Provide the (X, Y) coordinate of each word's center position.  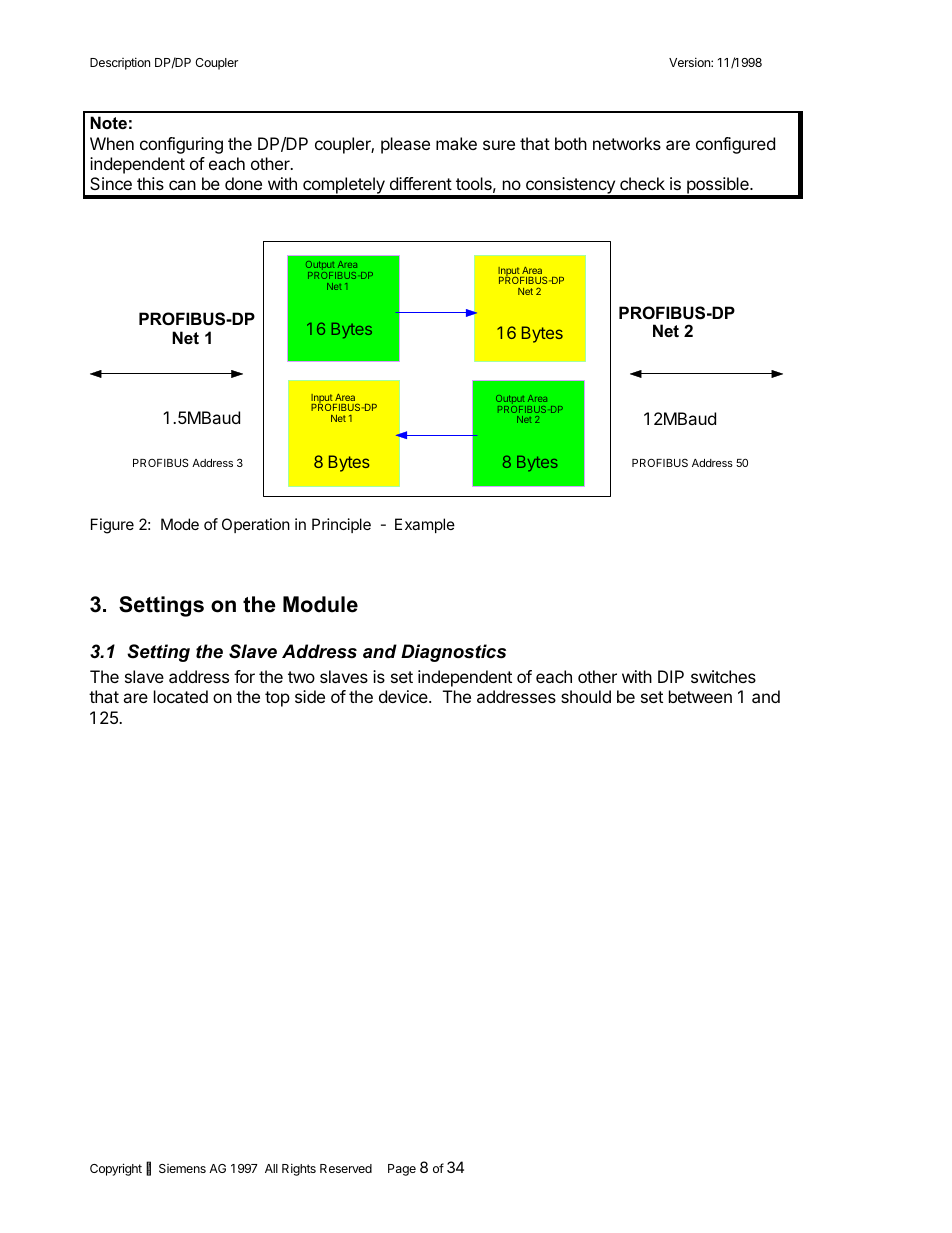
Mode (180, 524)
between (700, 696)
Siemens (182, 1168)
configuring (181, 145)
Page (402, 1170)
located (181, 696)
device (404, 696)
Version (690, 62)
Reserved (346, 1168)
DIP (671, 676)
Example (425, 525)
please (405, 145)
